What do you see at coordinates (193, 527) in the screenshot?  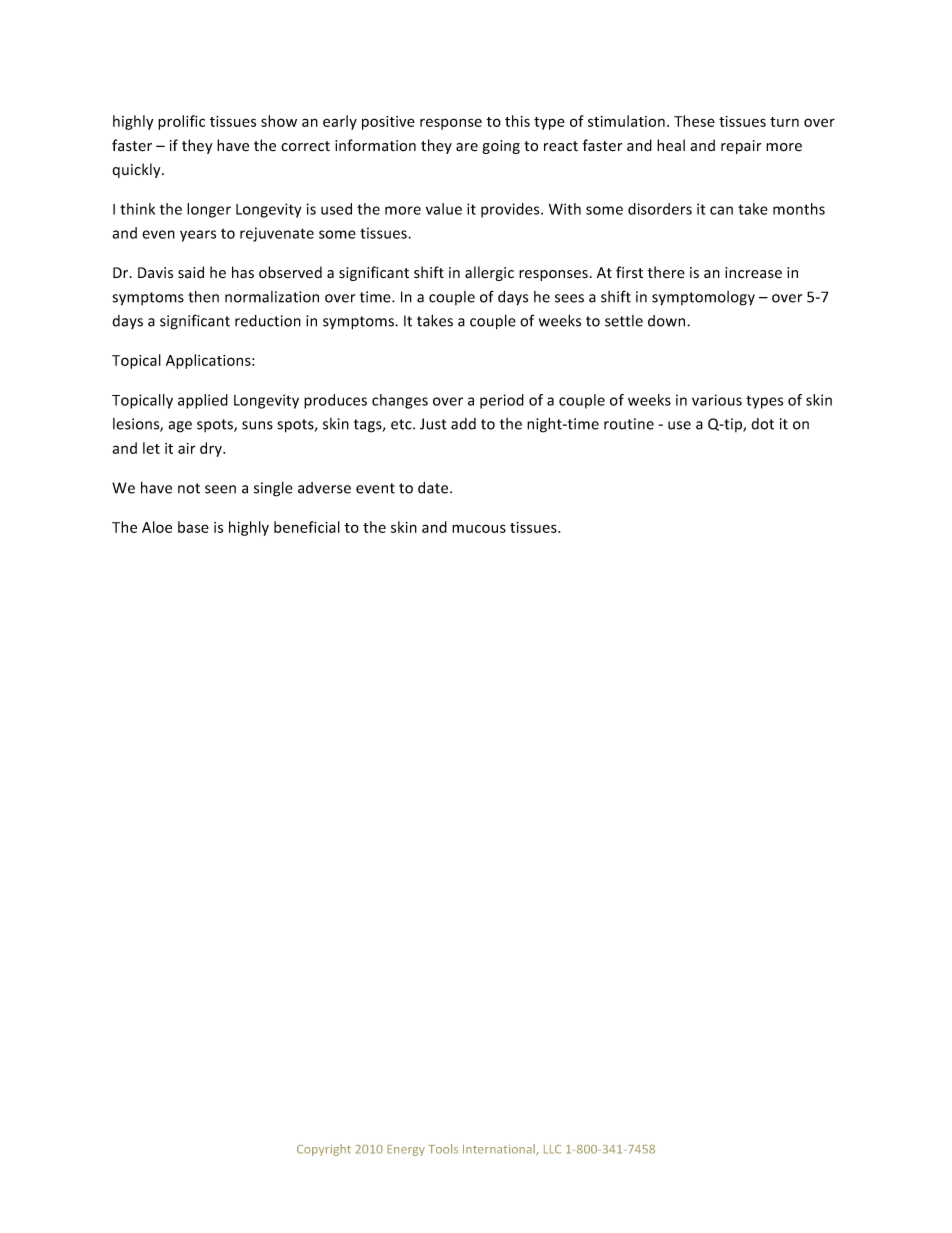 I see `base` at bounding box center [193, 527].
